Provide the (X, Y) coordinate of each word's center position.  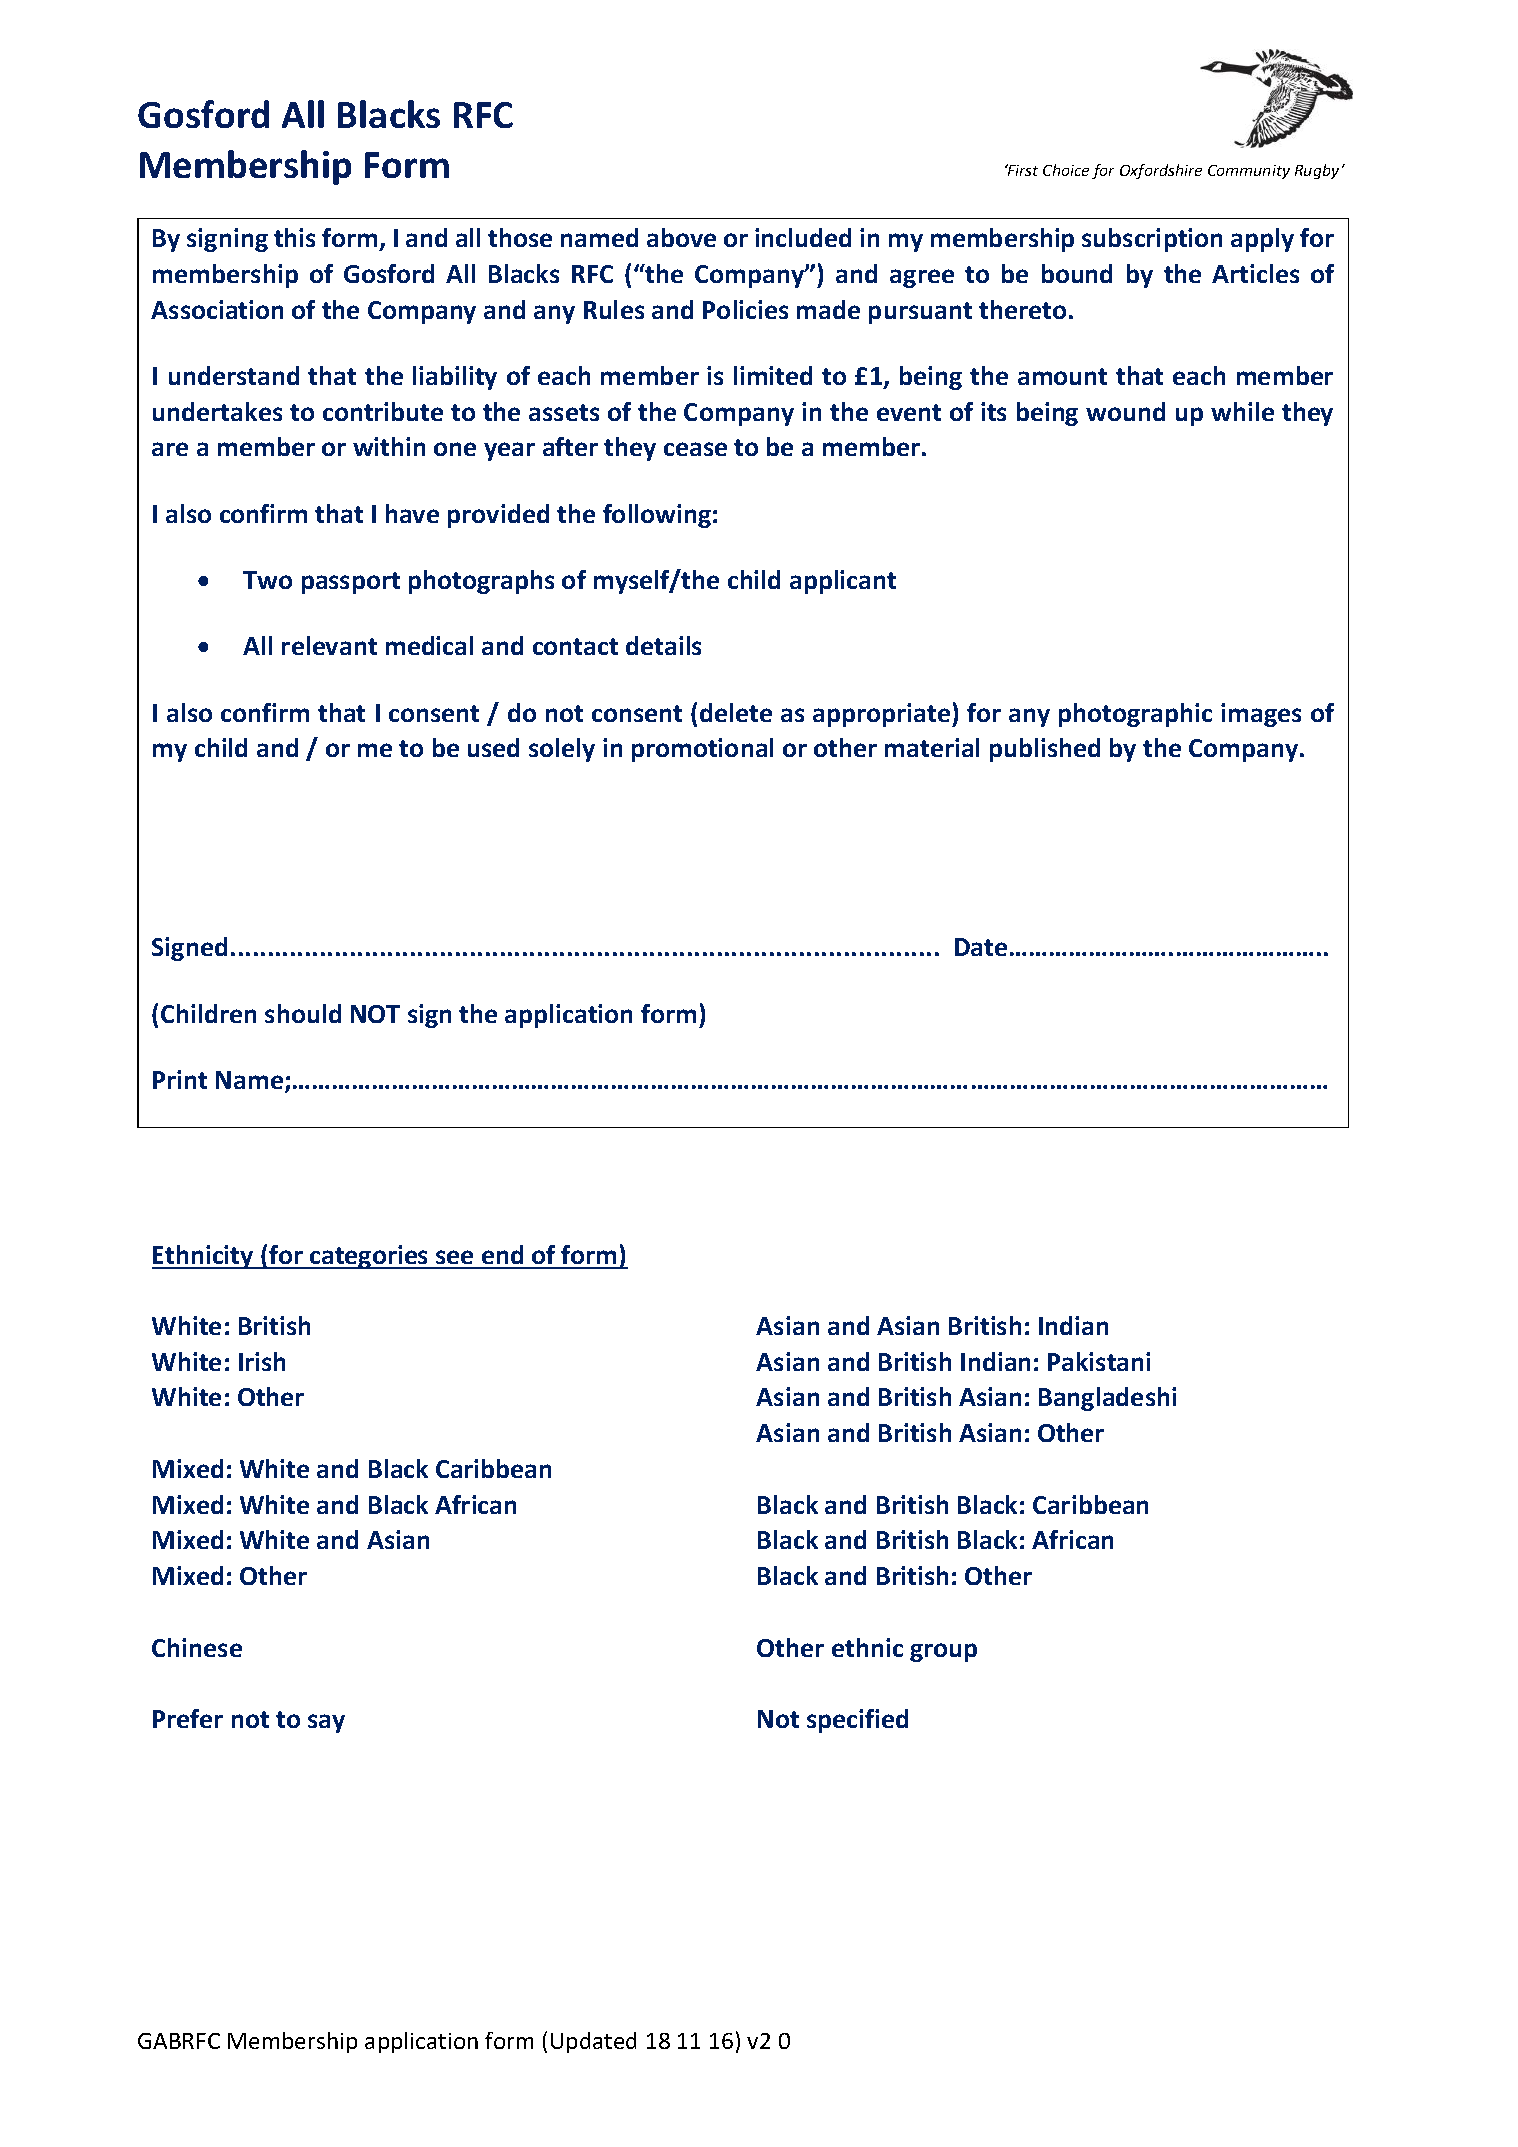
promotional (702, 750)
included (803, 237)
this (294, 237)
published (1045, 750)
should (303, 1013)
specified (857, 1721)
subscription (1152, 240)
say (326, 1723)
